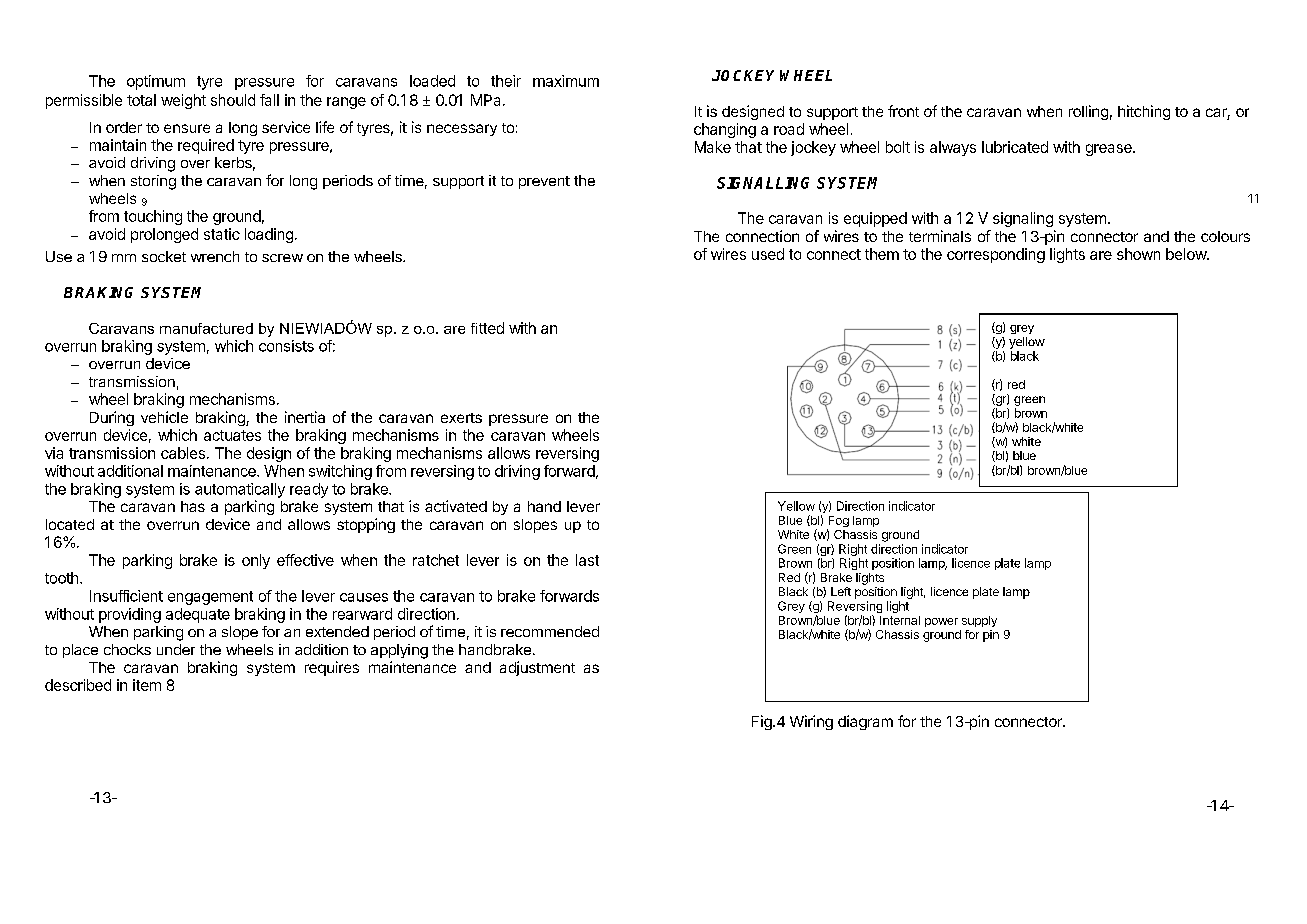 The height and width of the page is (924, 1307). Describe the element at coordinates (461, 418) in the page. I see `exerts` at that location.
